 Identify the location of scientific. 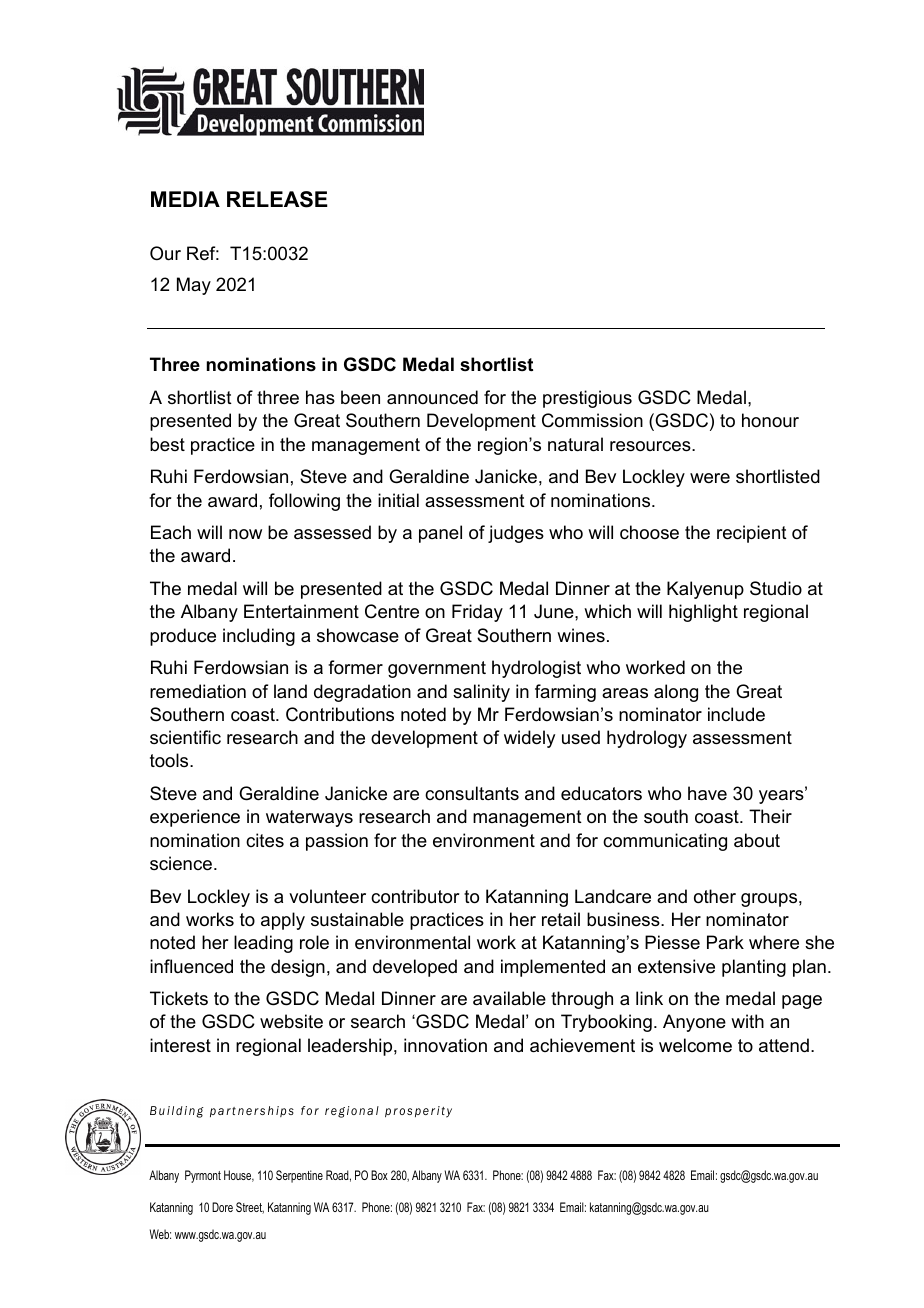
(185, 737).
